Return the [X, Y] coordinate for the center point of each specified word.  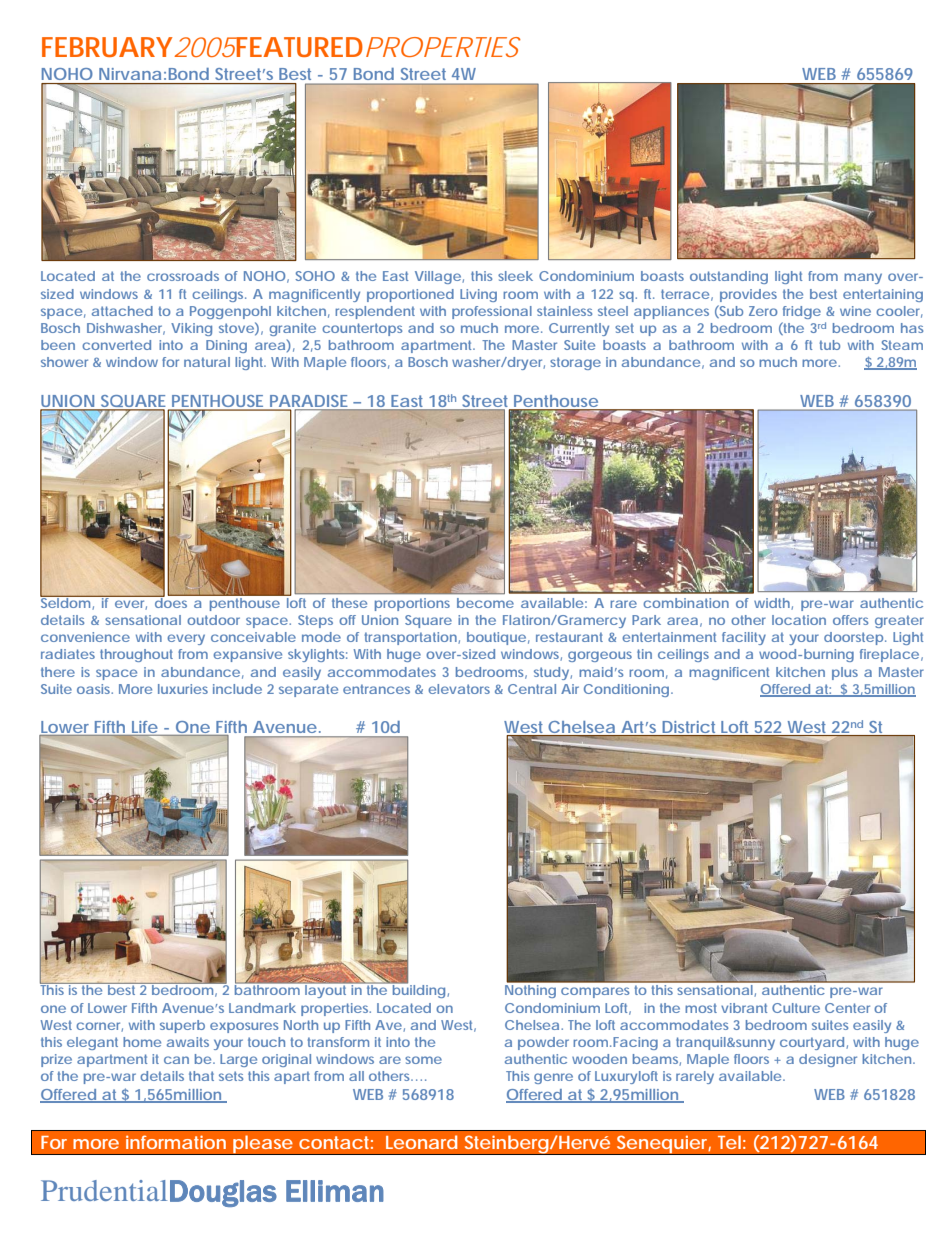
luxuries [183, 689]
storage [575, 363]
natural [207, 362]
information [176, 1142]
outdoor [213, 620]
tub [829, 345]
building [417, 990]
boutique [496, 638]
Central [532, 689]
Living [478, 295]
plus [845, 673]
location [799, 620]
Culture [796, 1008]
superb [182, 1026]
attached [122, 311]
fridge [802, 312]
